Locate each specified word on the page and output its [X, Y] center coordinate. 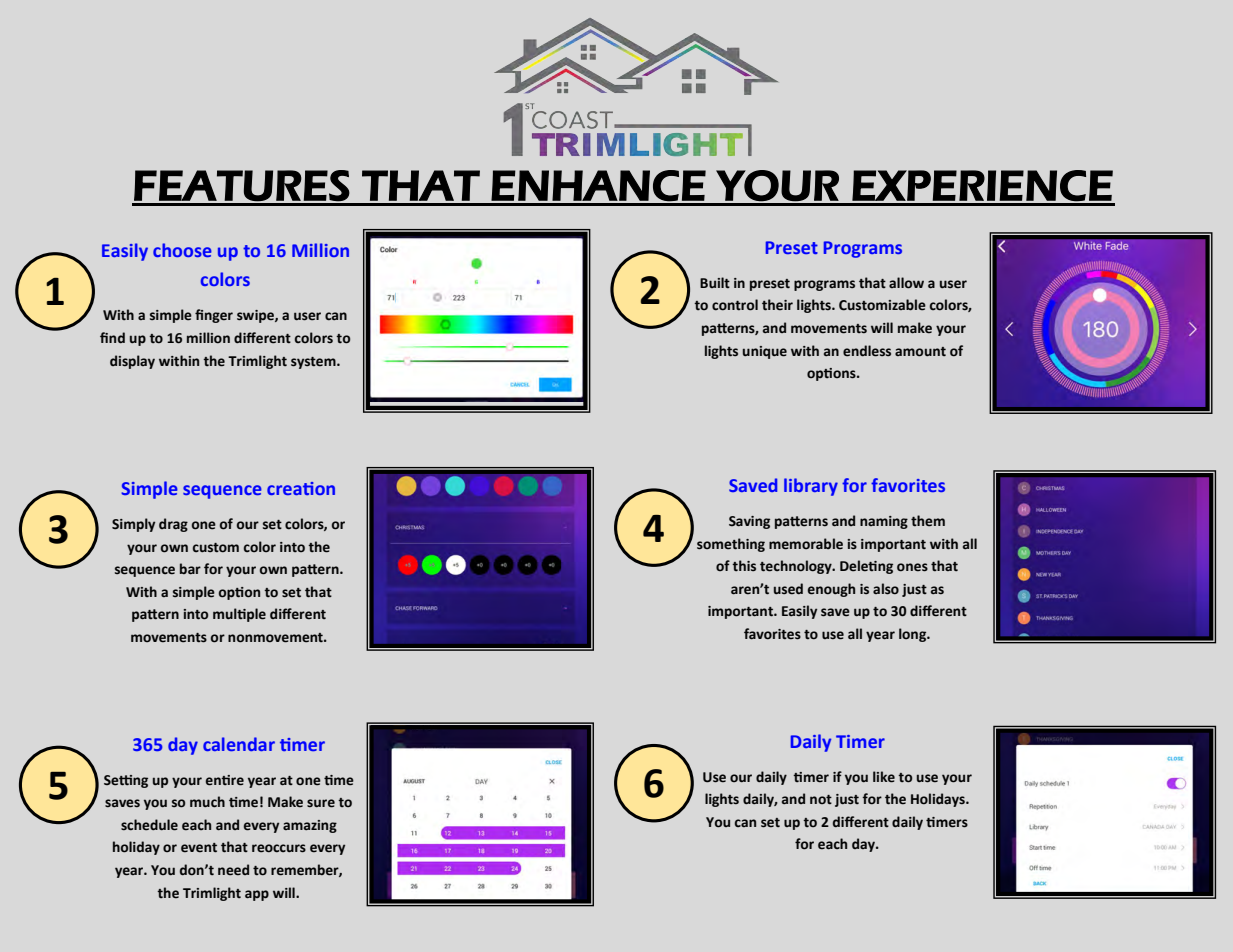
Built [715, 282]
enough [831, 590]
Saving [749, 522]
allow [906, 283]
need [233, 870]
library [811, 487]
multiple [239, 615]
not [821, 799]
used [788, 589]
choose [182, 250]
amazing [310, 826]
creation [301, 488]
